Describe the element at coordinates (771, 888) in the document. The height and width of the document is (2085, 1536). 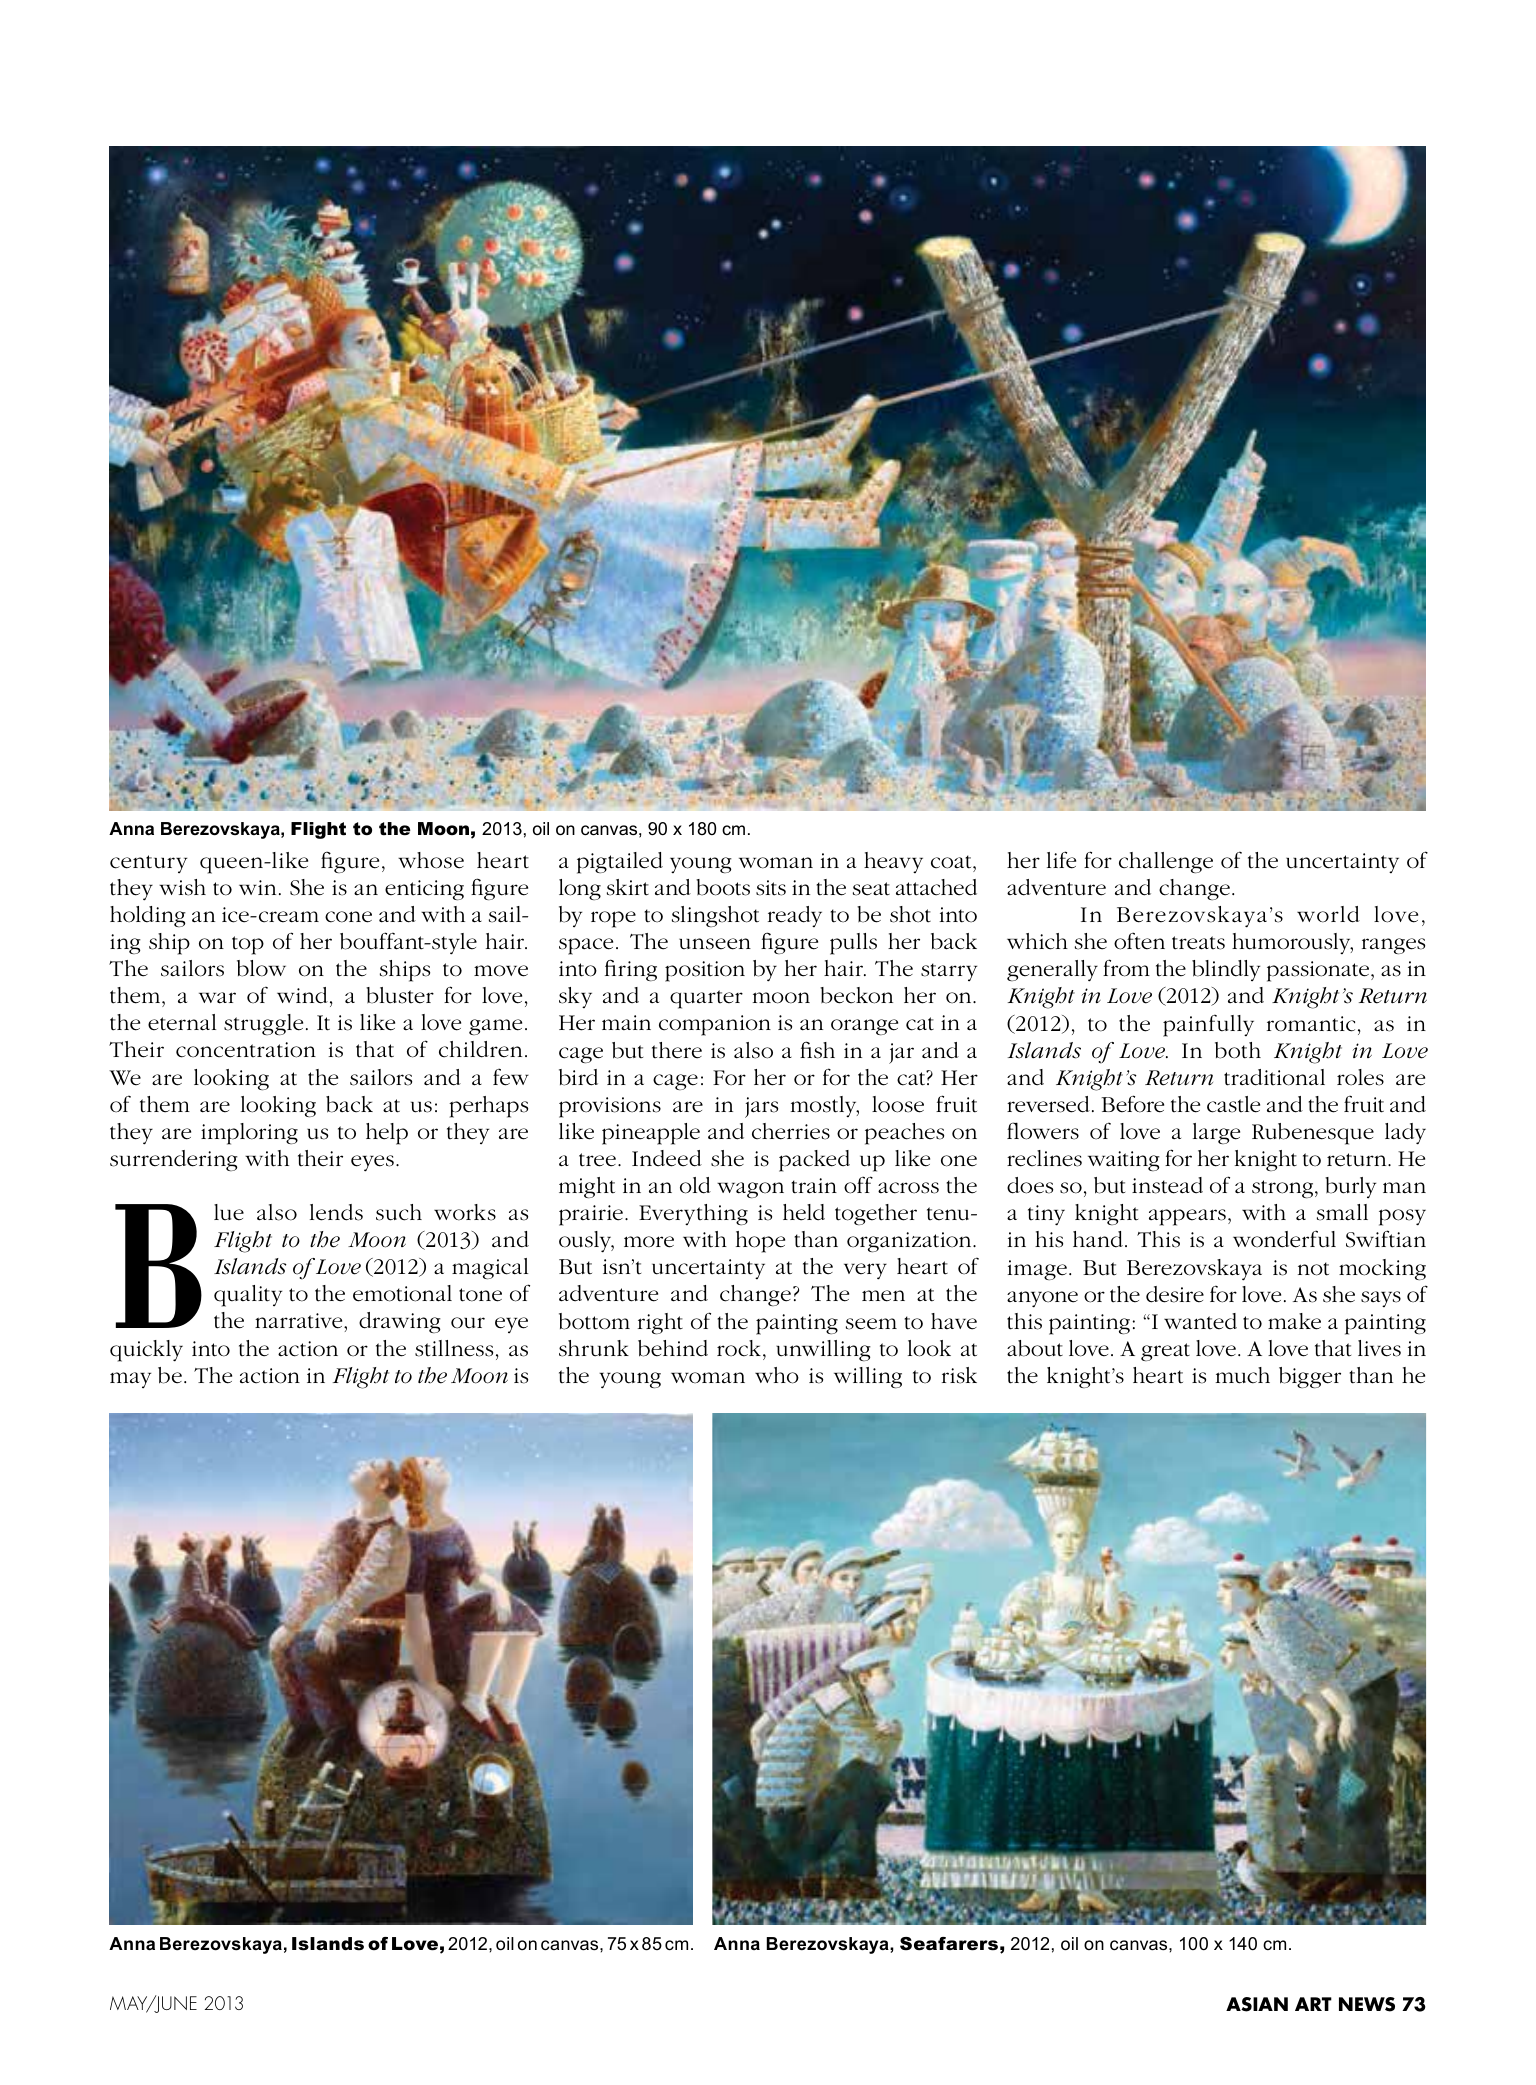
I see `sits` at that location.
